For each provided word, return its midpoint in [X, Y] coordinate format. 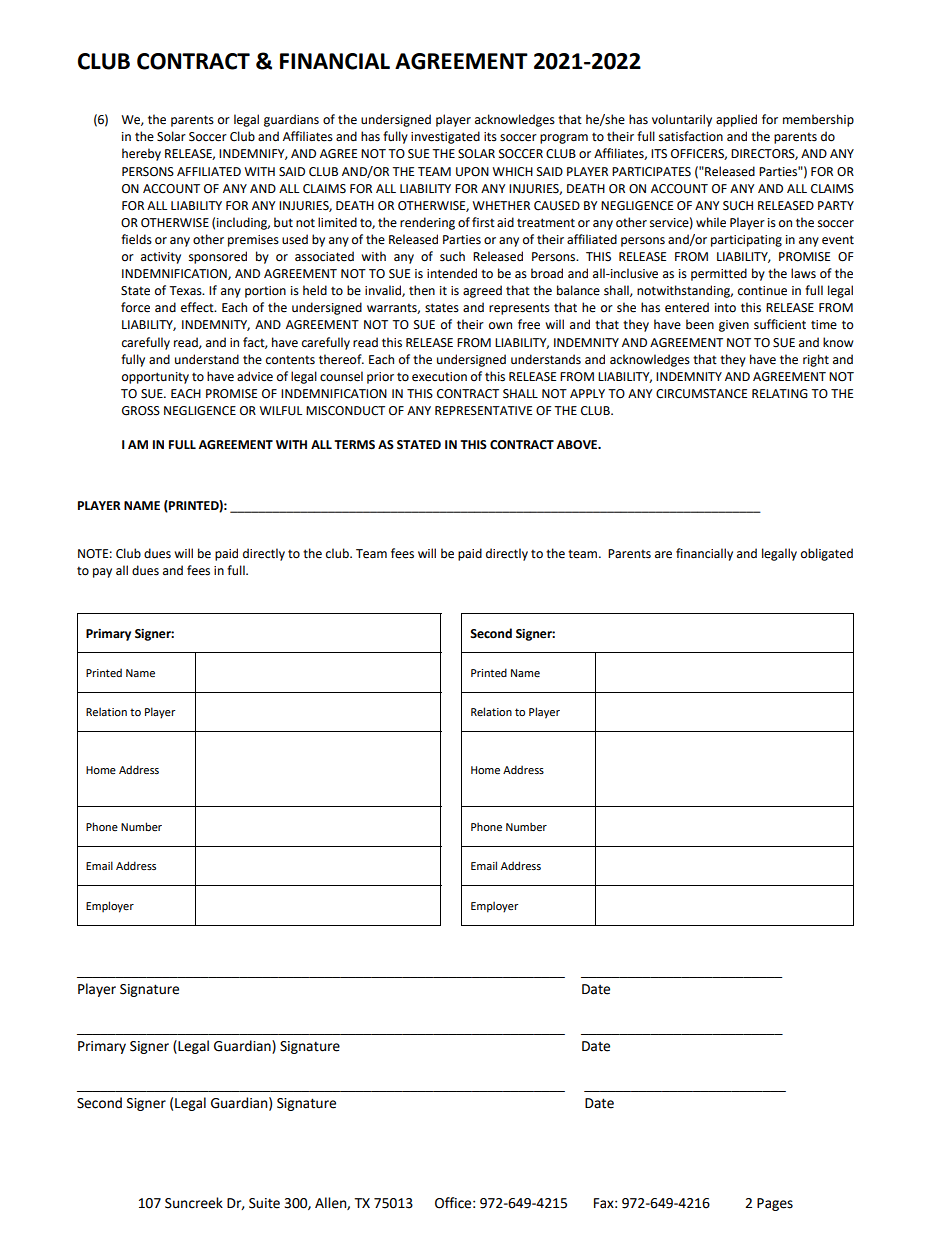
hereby [141, 154]
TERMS [354, 445]
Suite [264, 1203]
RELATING [780, 394]
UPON [472, 172]
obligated [827, 554]
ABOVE [578, 445]
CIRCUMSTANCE [701, 394]
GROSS [141, 411]
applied [736, 120]
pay [102, 573]
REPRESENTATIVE [483, 411]
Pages [775, 1204]
